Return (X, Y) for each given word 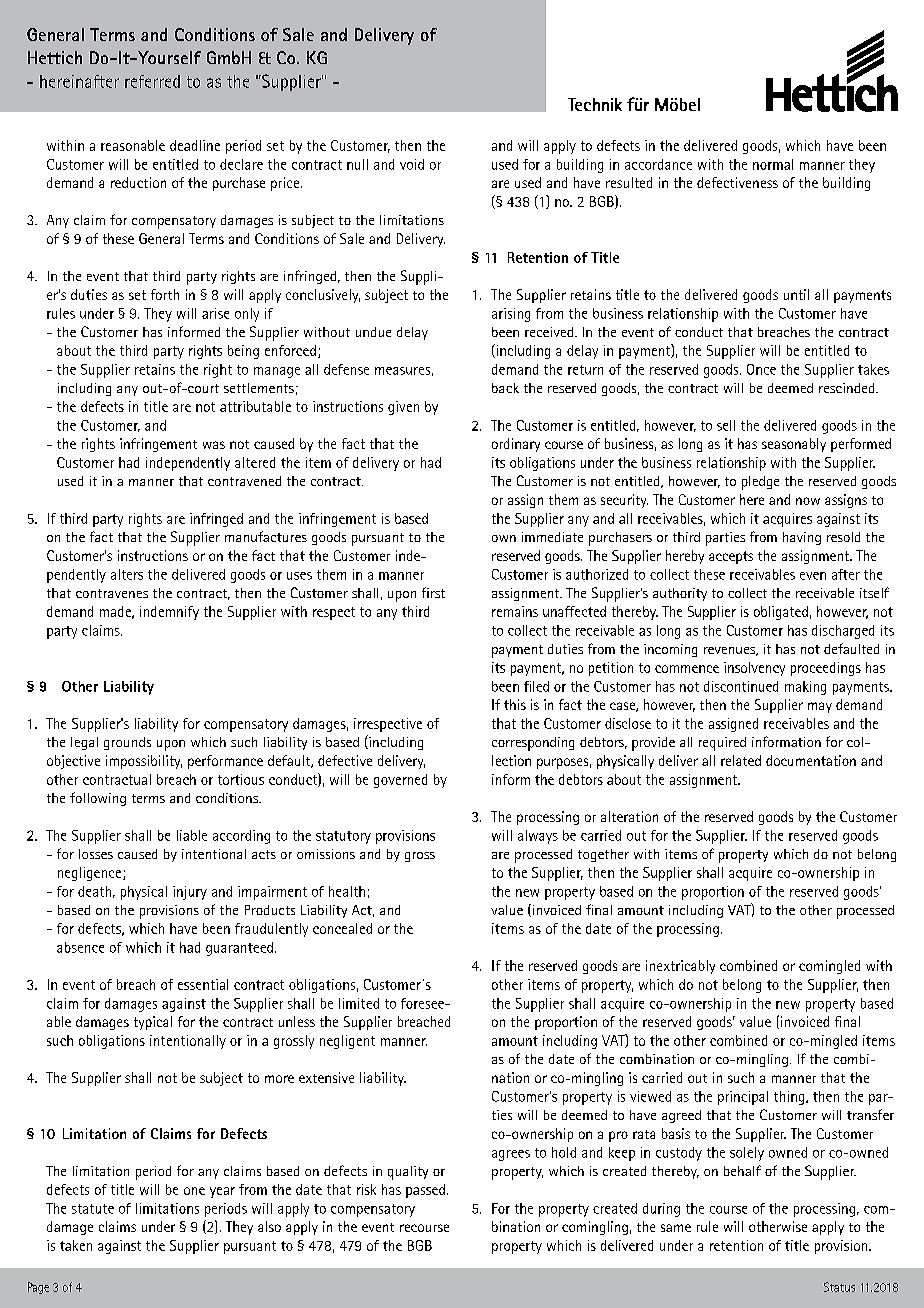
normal (773, 164)
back (505, 388)
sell (726, 425)
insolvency (754, 669)
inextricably (680, 967)
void (412, 164)
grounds (127, 743)
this (515, 704)
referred (152, 81)
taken (76, 1245)
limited (359, 1003)
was (214, 445)
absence (80, 947)
